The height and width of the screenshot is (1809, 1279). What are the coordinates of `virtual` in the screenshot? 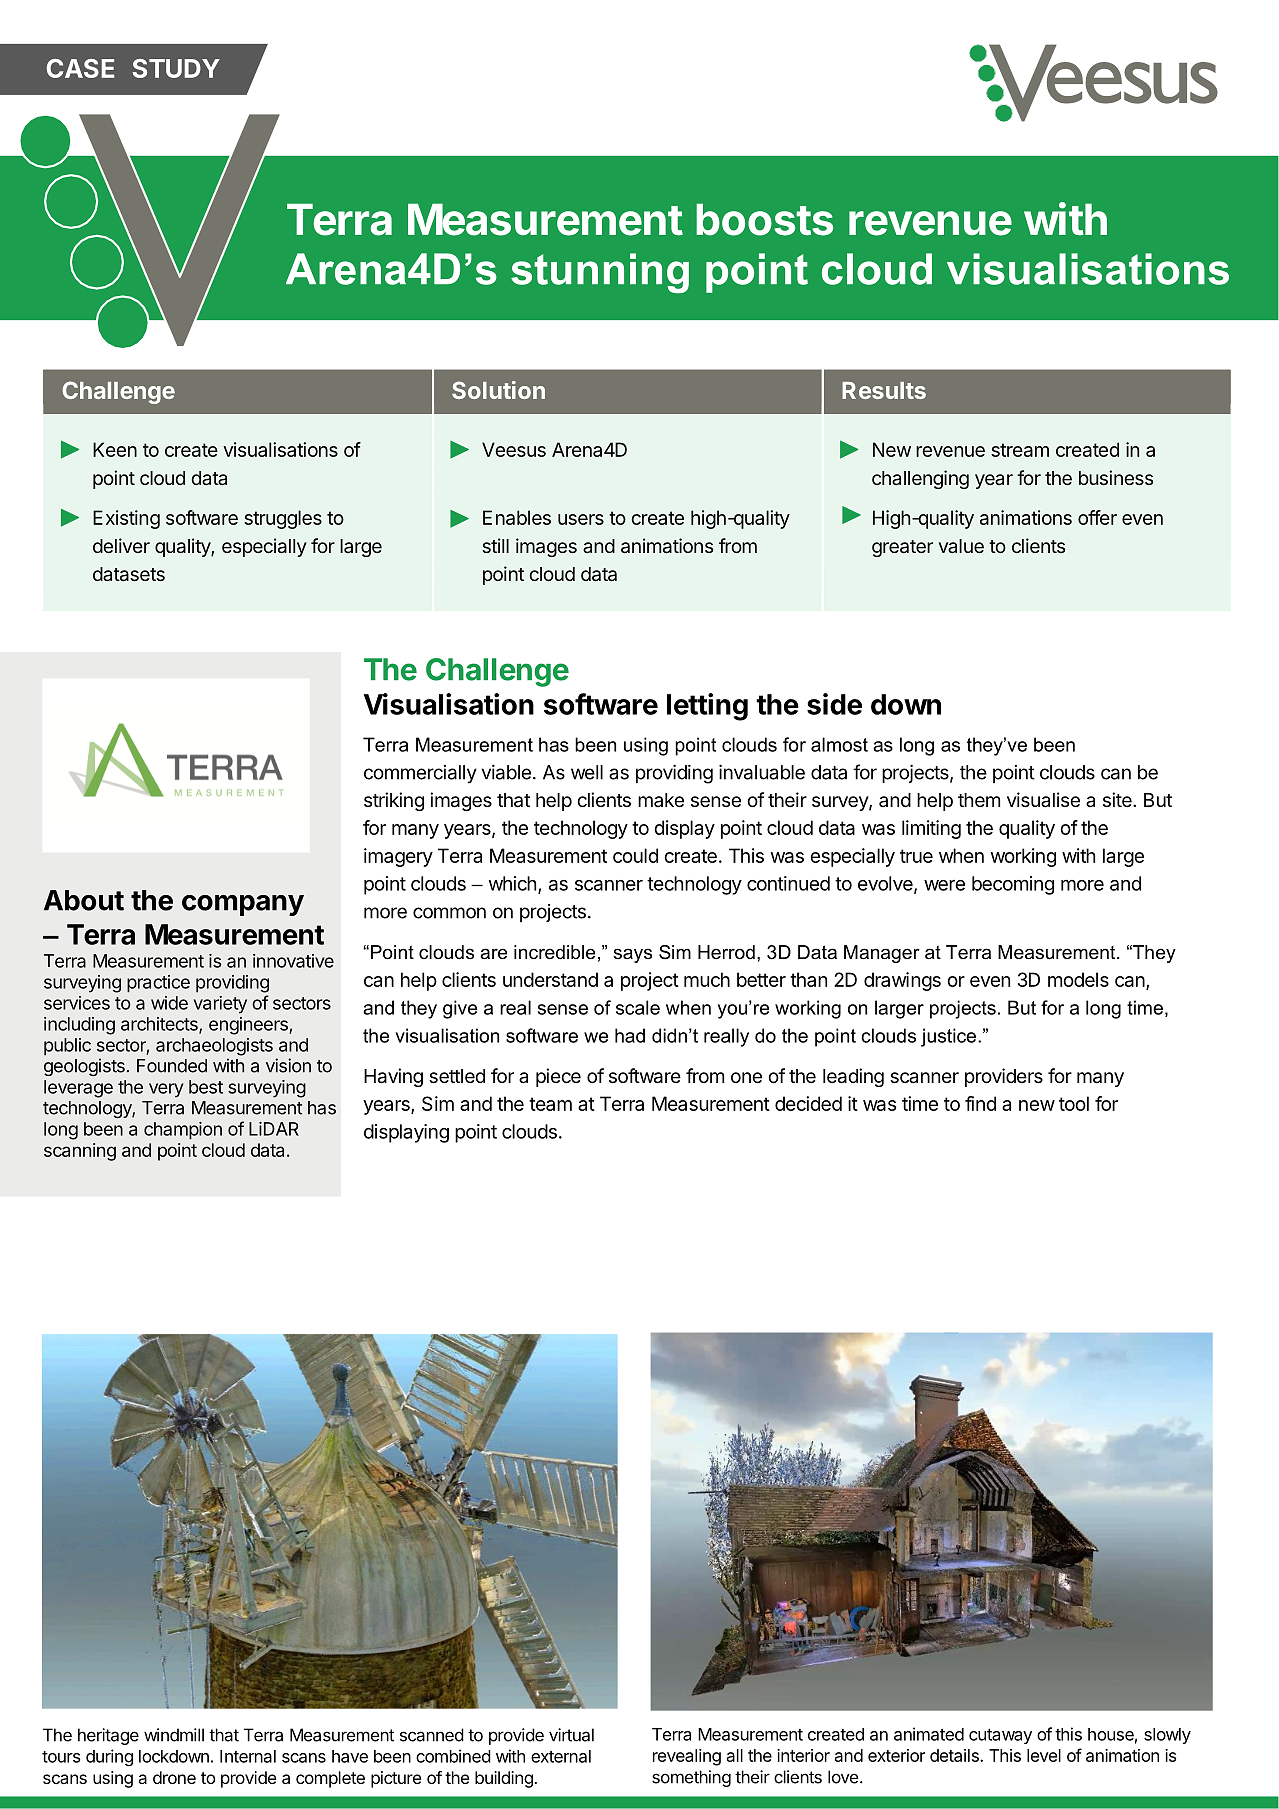 It's located at (571, 1735).
